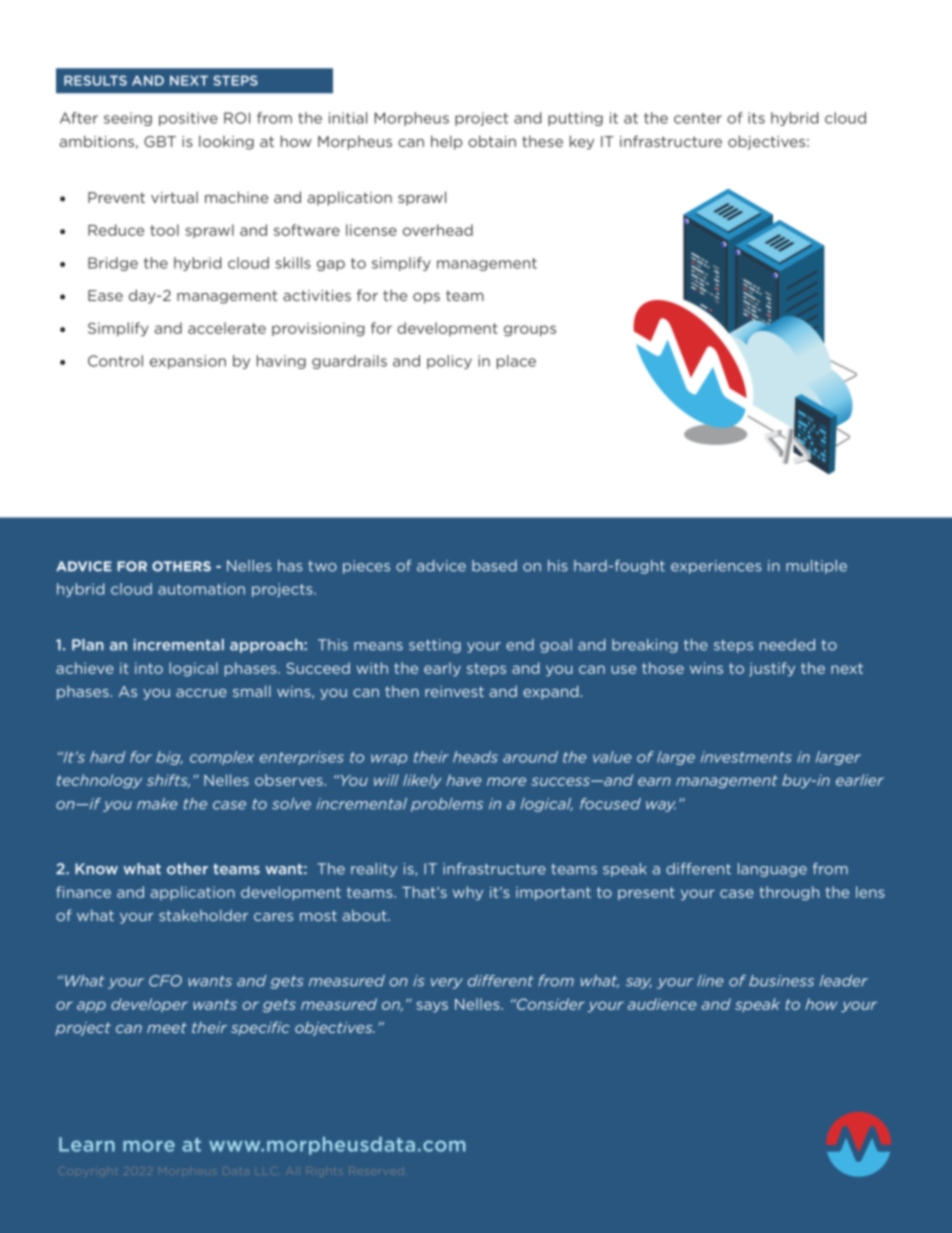 The width and height of the screenshot is (952, 1233). Describe the element at coordinates (454, 691) in the screenshot. I see `reinvest` at that location.
